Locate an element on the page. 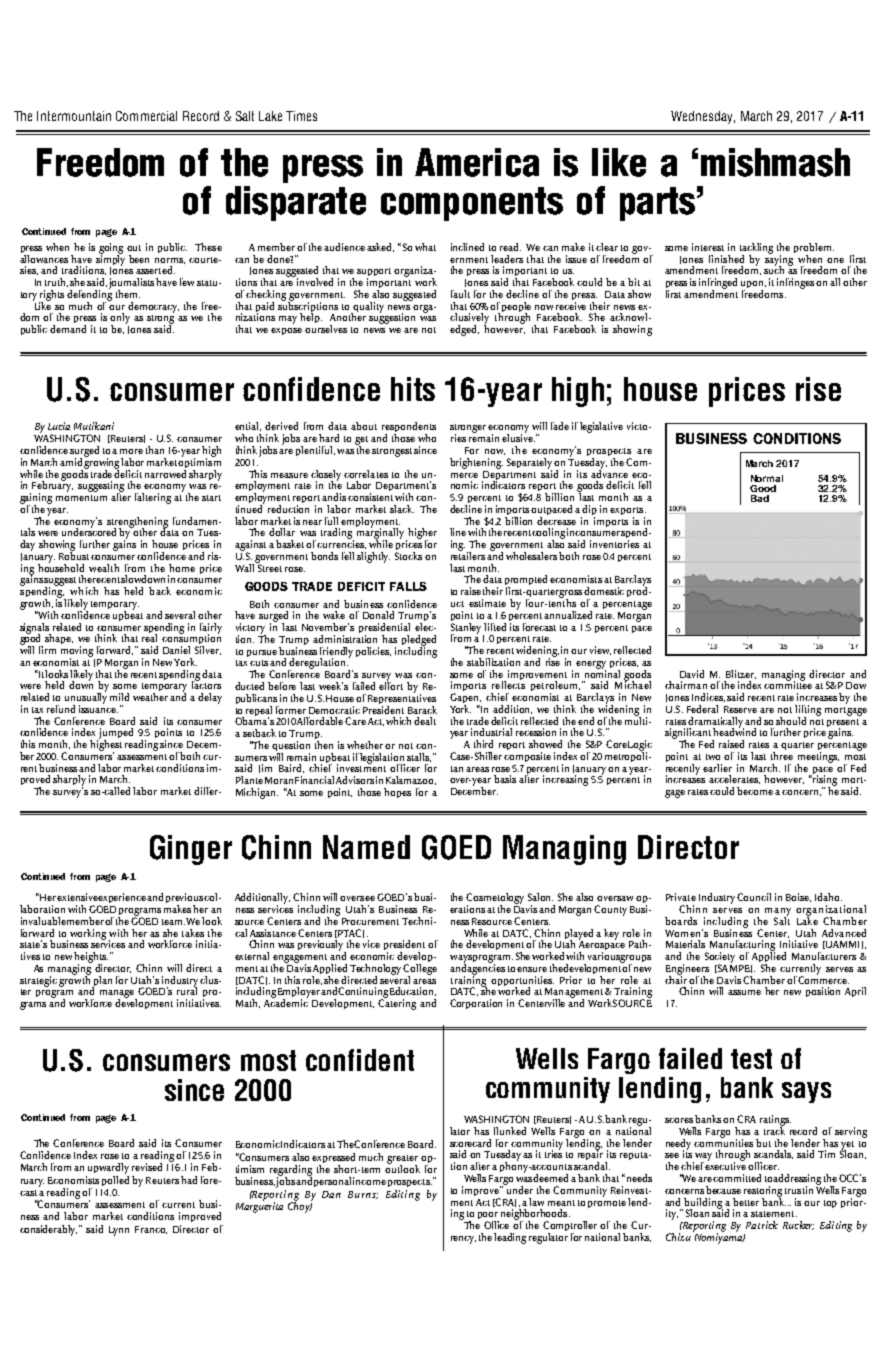 Image resolution: width=887 pixels, height=1372 pixels. mishmash is located at coordinates (775, 162).
